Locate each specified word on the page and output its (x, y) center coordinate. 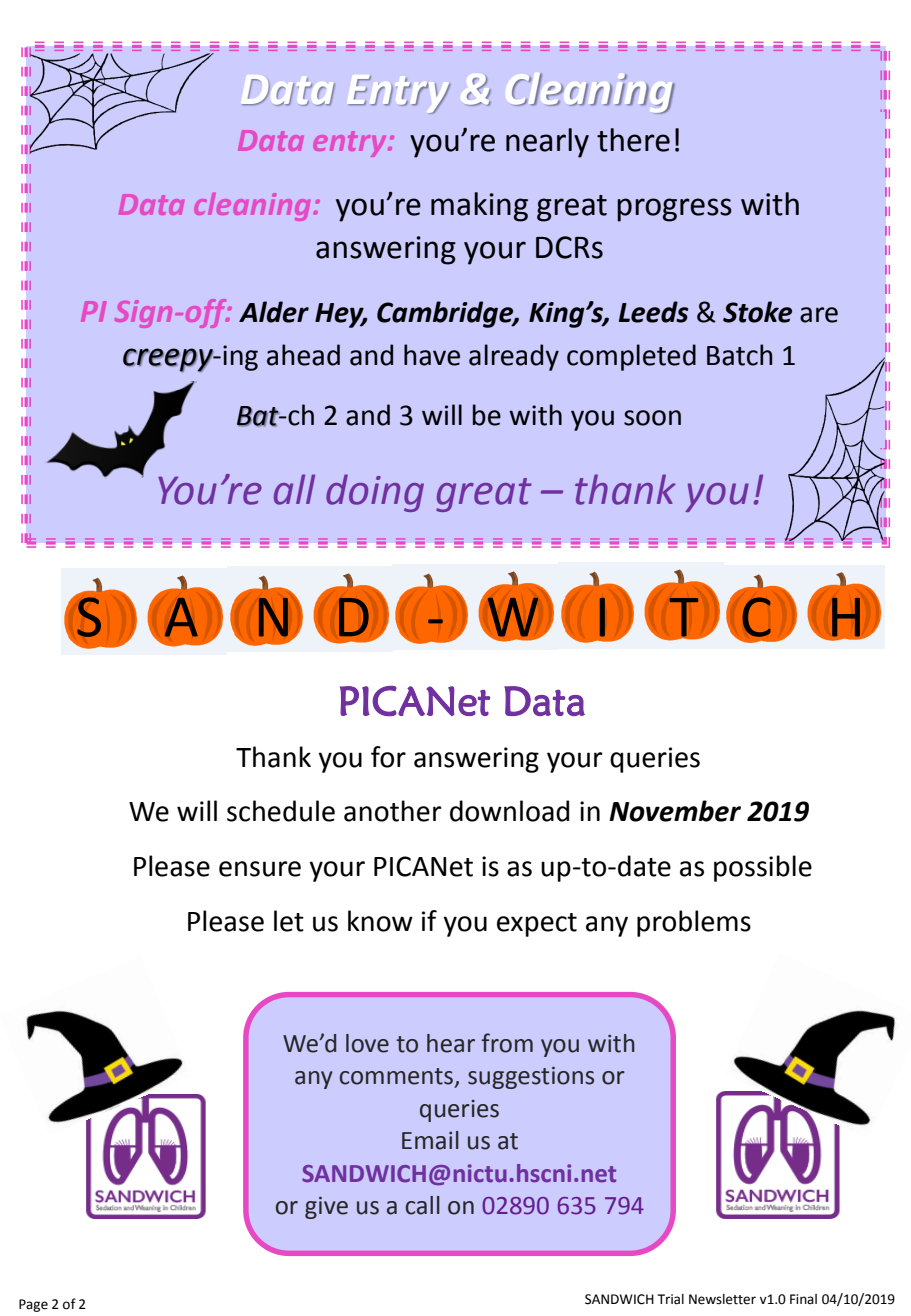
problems (694, 923)
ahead (303, 355)
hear (451, 1043)
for (388, 757)
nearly (547, 143)
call (423, 1205)
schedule (281, 811)
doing (375, 493)
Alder (274, 312)
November (675, 811)
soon (652, 418)
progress (674, 210)
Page (33, 1305)
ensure (260, 869)
